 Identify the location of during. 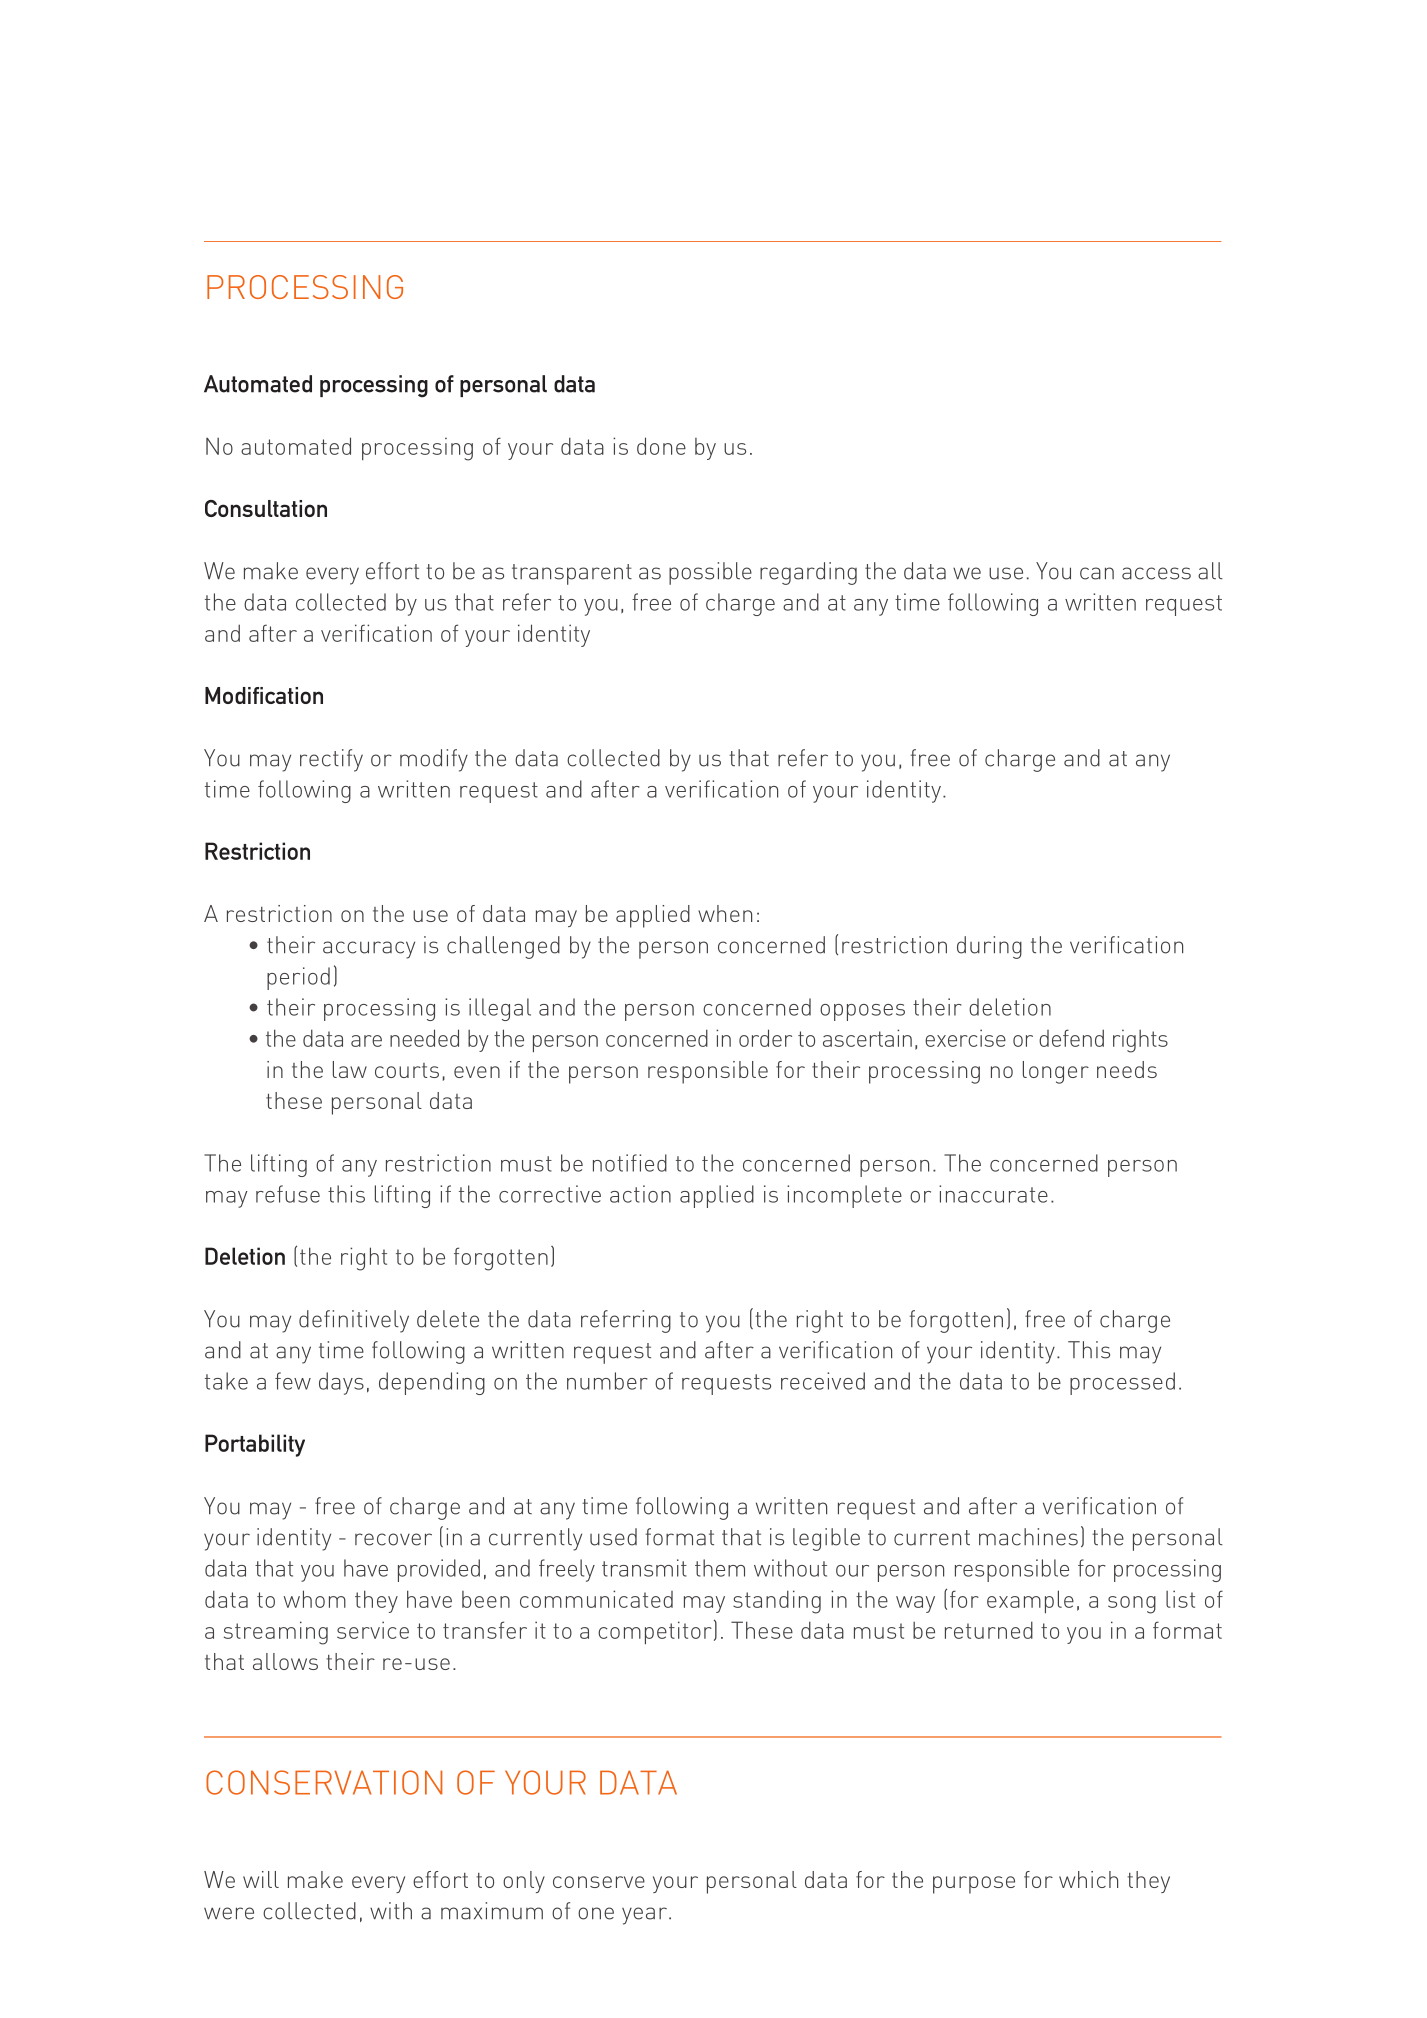
(989, 947).
